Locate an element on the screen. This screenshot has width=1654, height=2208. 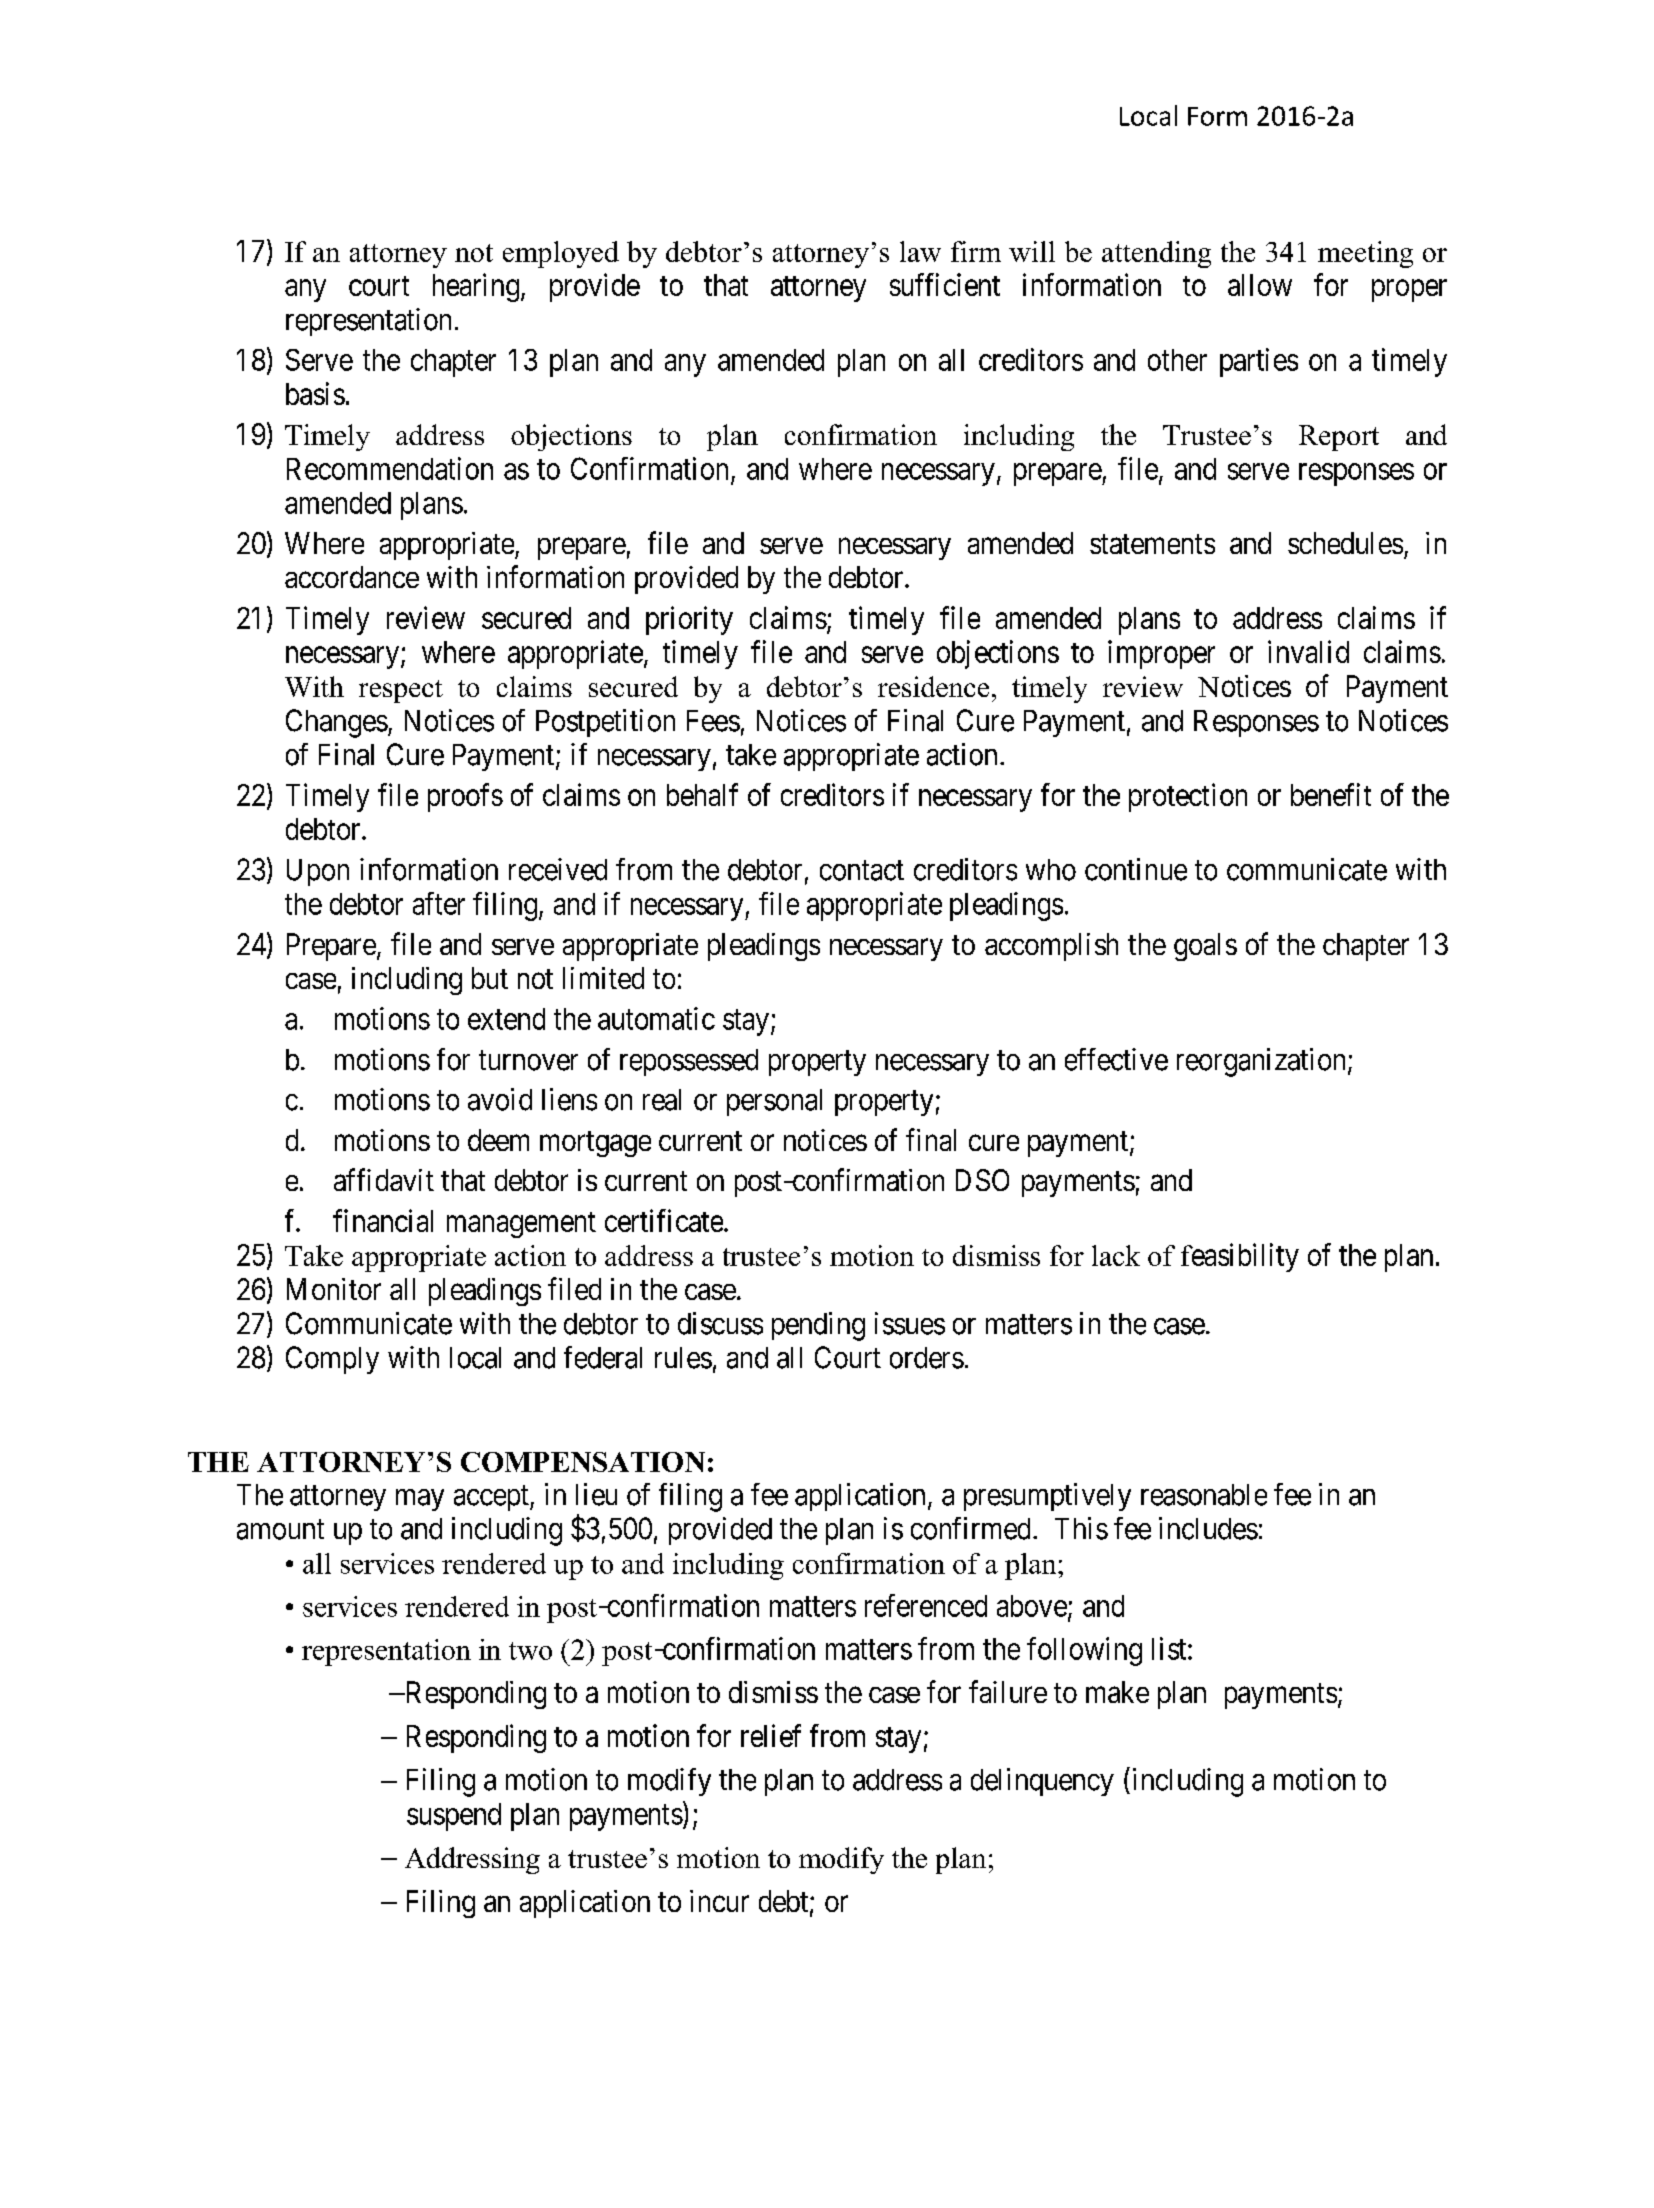
incur is located at coordinates (719, 1901).
